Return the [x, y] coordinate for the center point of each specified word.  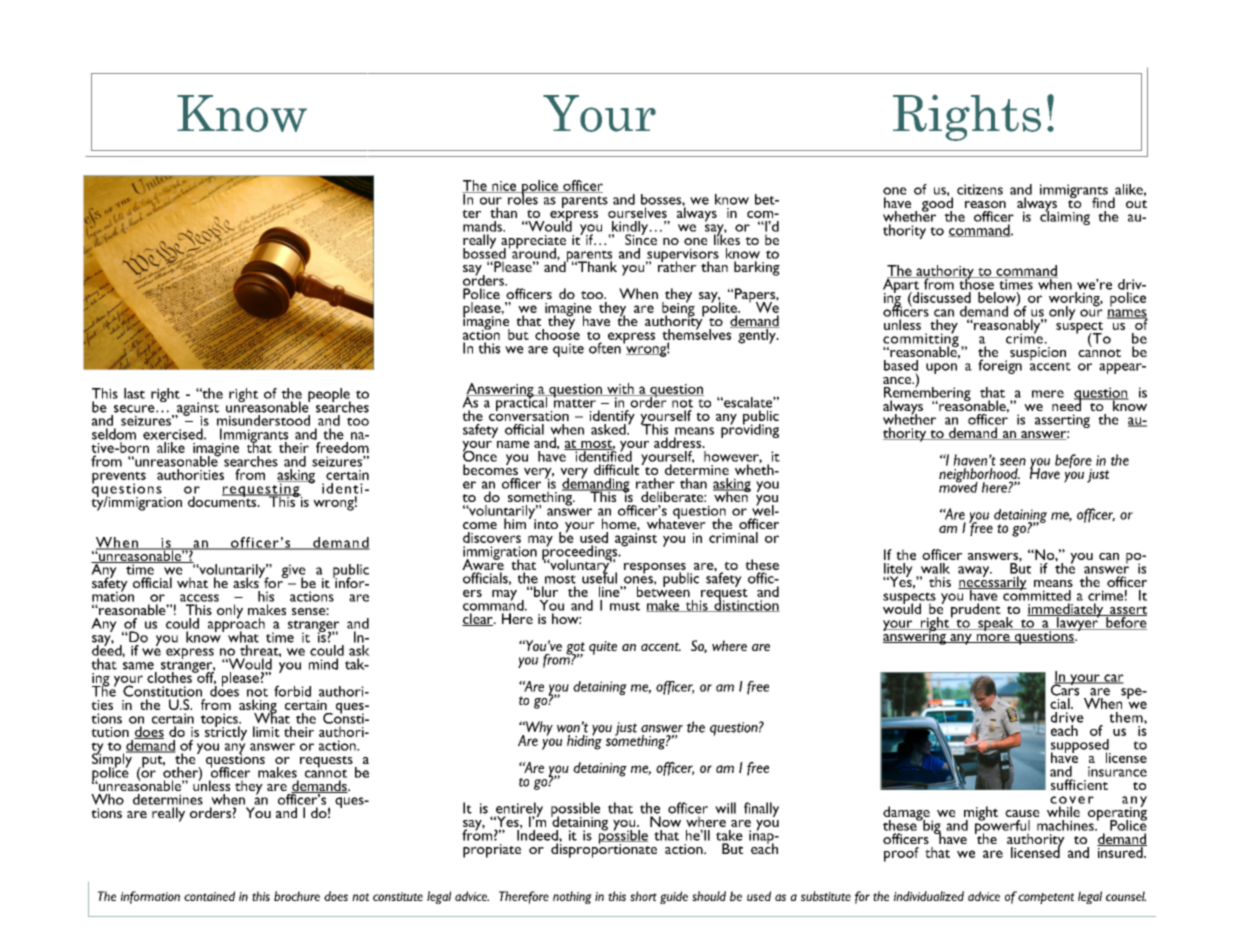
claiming [1065, 217]
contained [209, 896]
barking [757, 268]
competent [1046, 898]
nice [504, 187]
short [643, 896]
